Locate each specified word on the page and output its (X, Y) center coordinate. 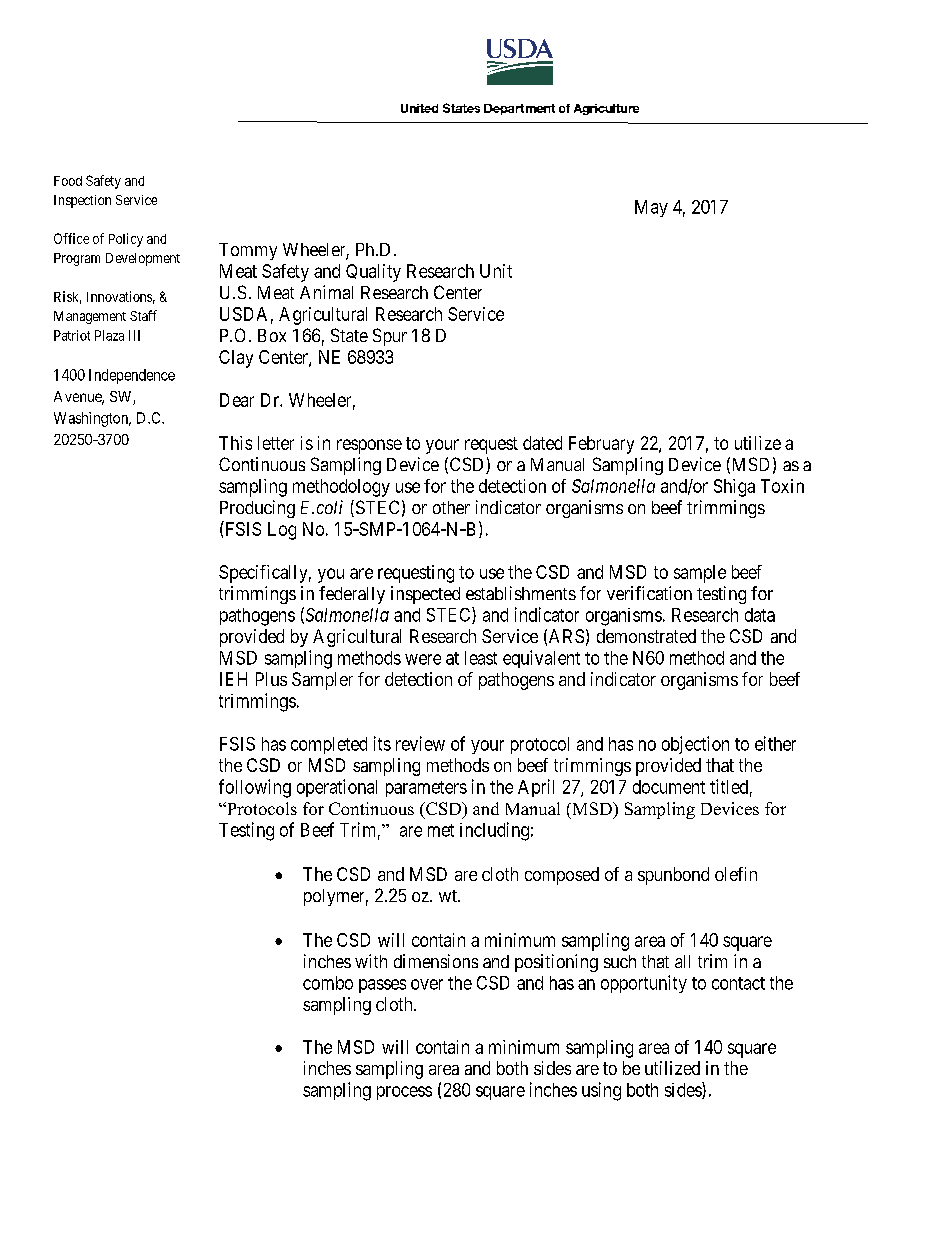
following (255, 788)
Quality (373, 273)
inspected (425, 595)
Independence (132, 376)
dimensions (436, 961)
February (601, 445)
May (651, 208)
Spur (390, 337)
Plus (271, 679)
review (420, 743)
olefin (736, 874)
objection (695, 745)
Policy (126, 240)
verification (649, 593)
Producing (257, 509)
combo (328, 983)
